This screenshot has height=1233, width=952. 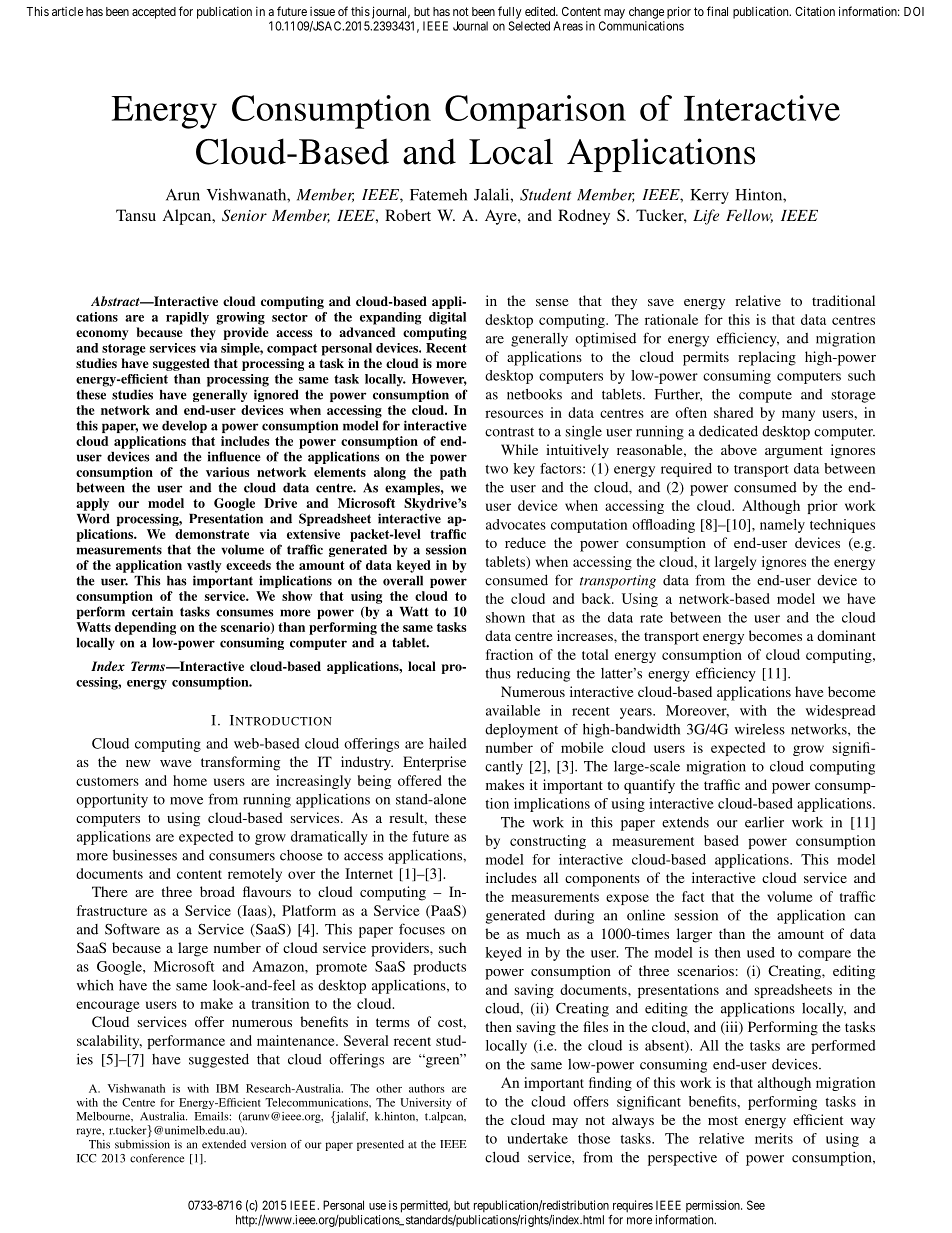 I want to click on develop, so click(x=184, y=427).
